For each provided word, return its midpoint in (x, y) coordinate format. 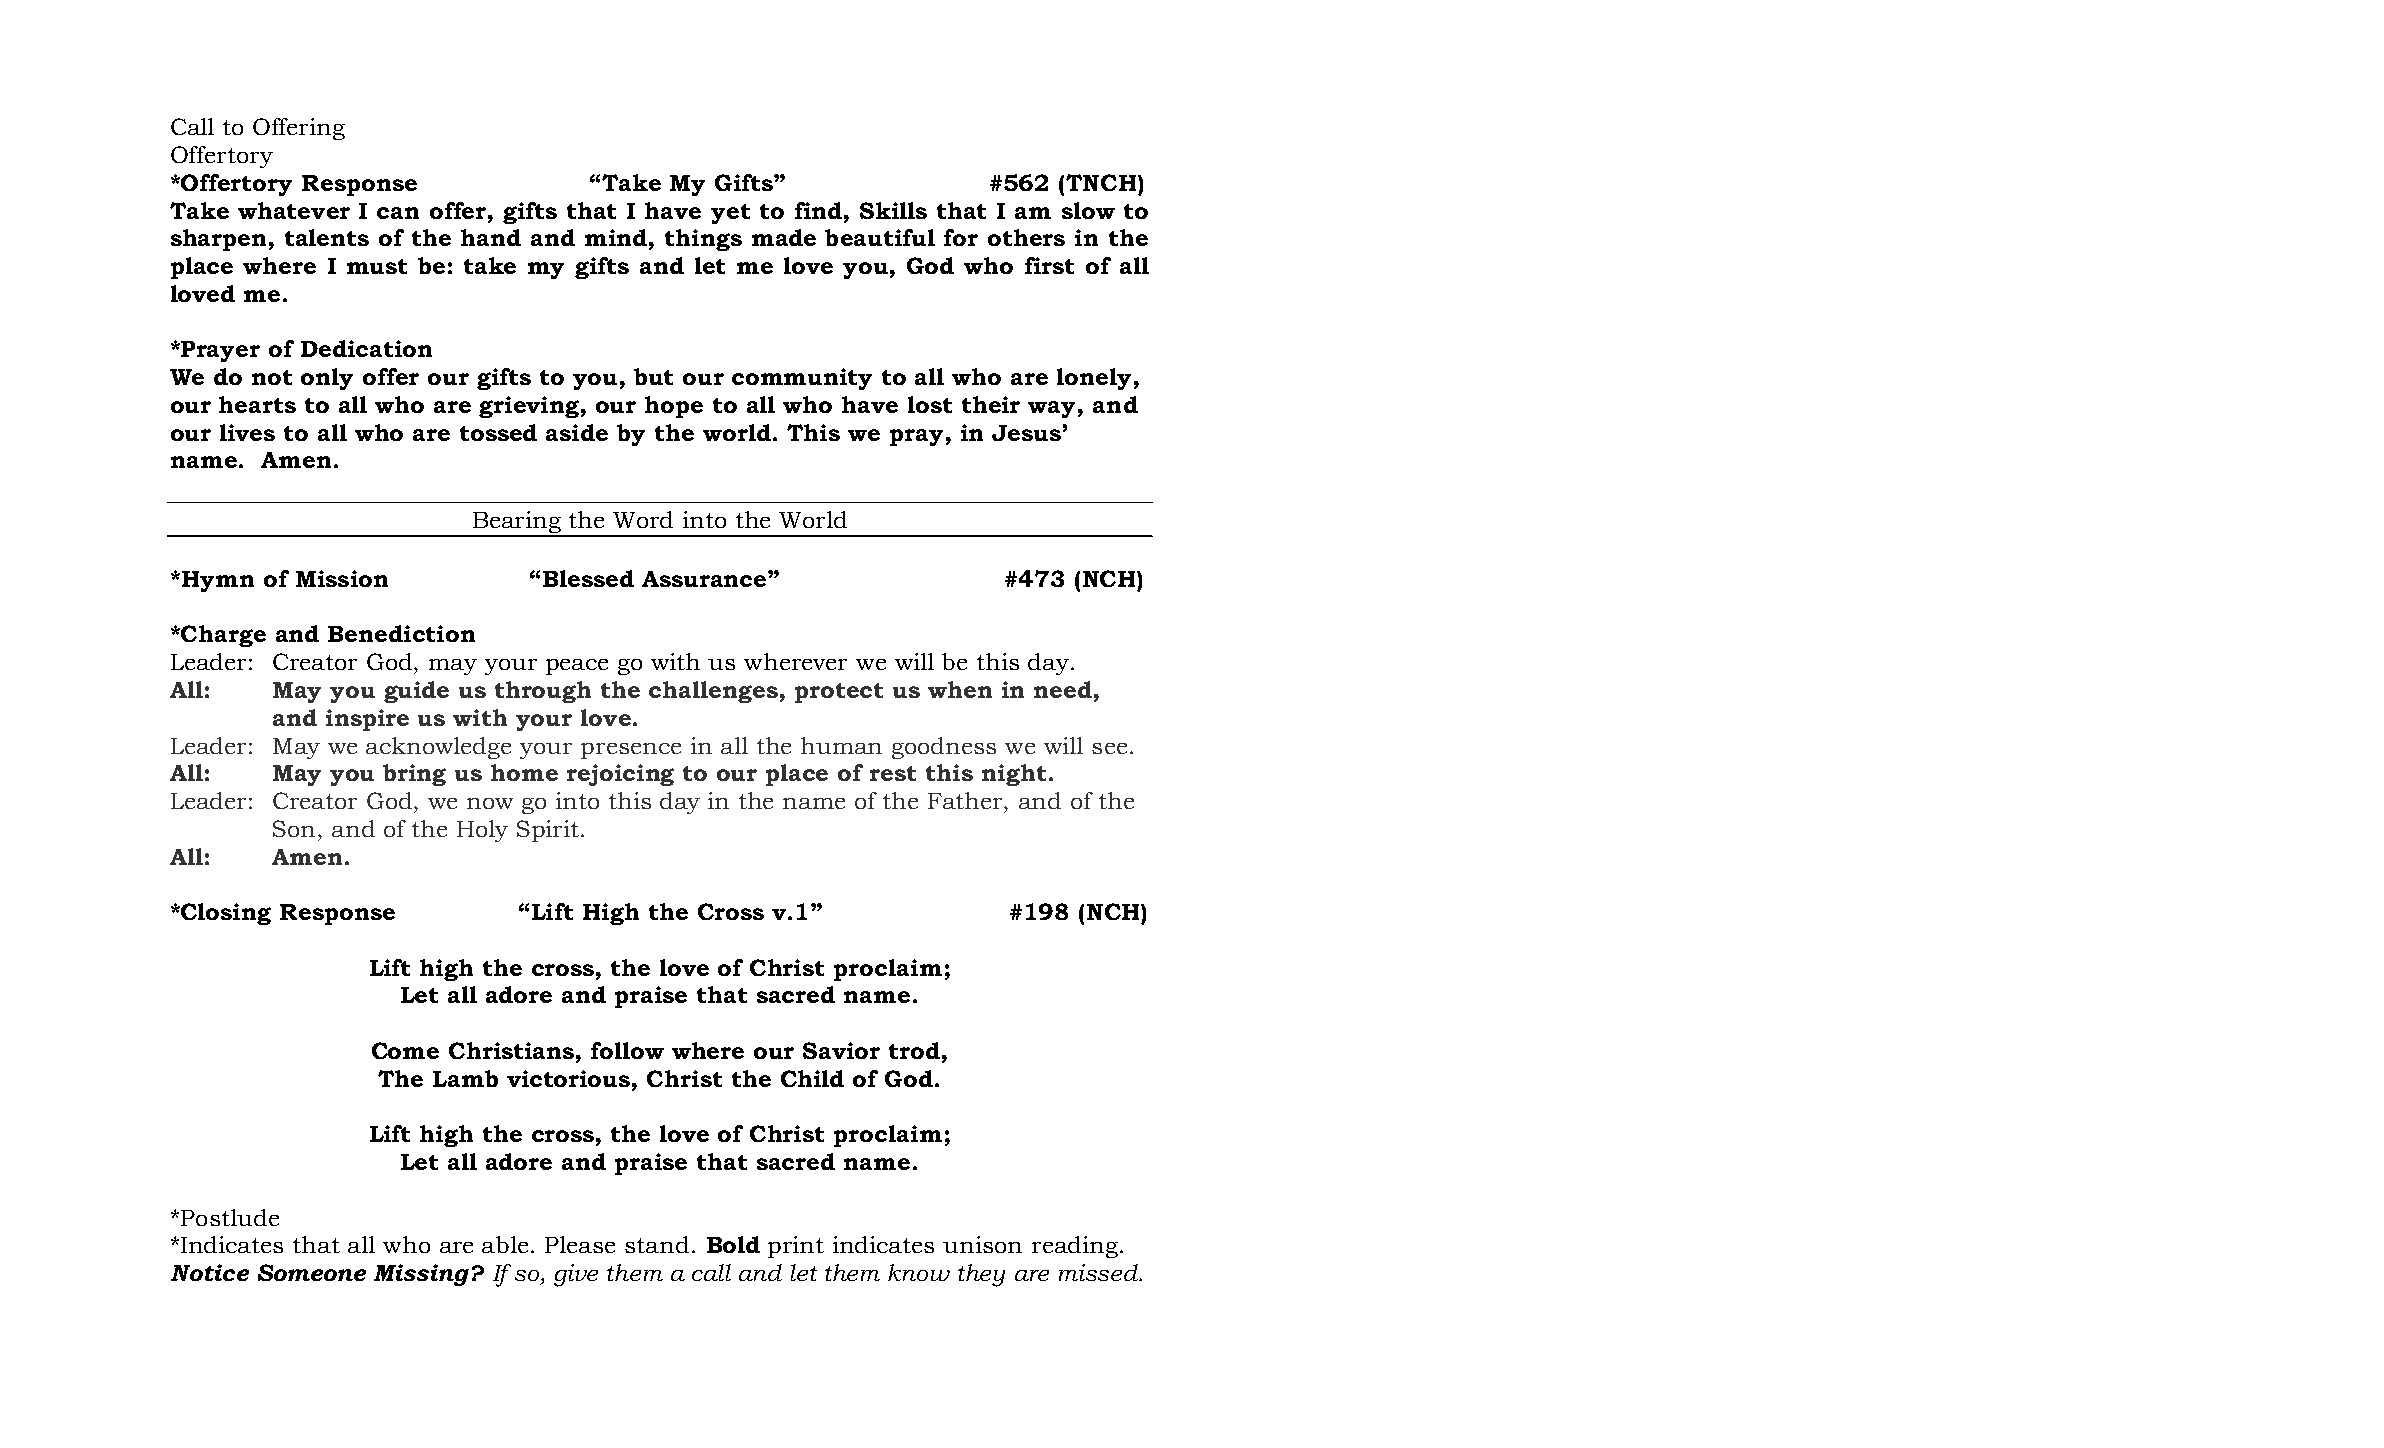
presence (631, 751)
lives (247, 432)
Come (405, 1050)
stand (657, 1244)
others (1026, 237)
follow (627, 1050)
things (703, 240)
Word (643, 519)
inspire (367, 720)
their (991, 404)
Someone (312, 1272)
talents (327, 237)
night (1014, 775)
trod (914, 1050)
